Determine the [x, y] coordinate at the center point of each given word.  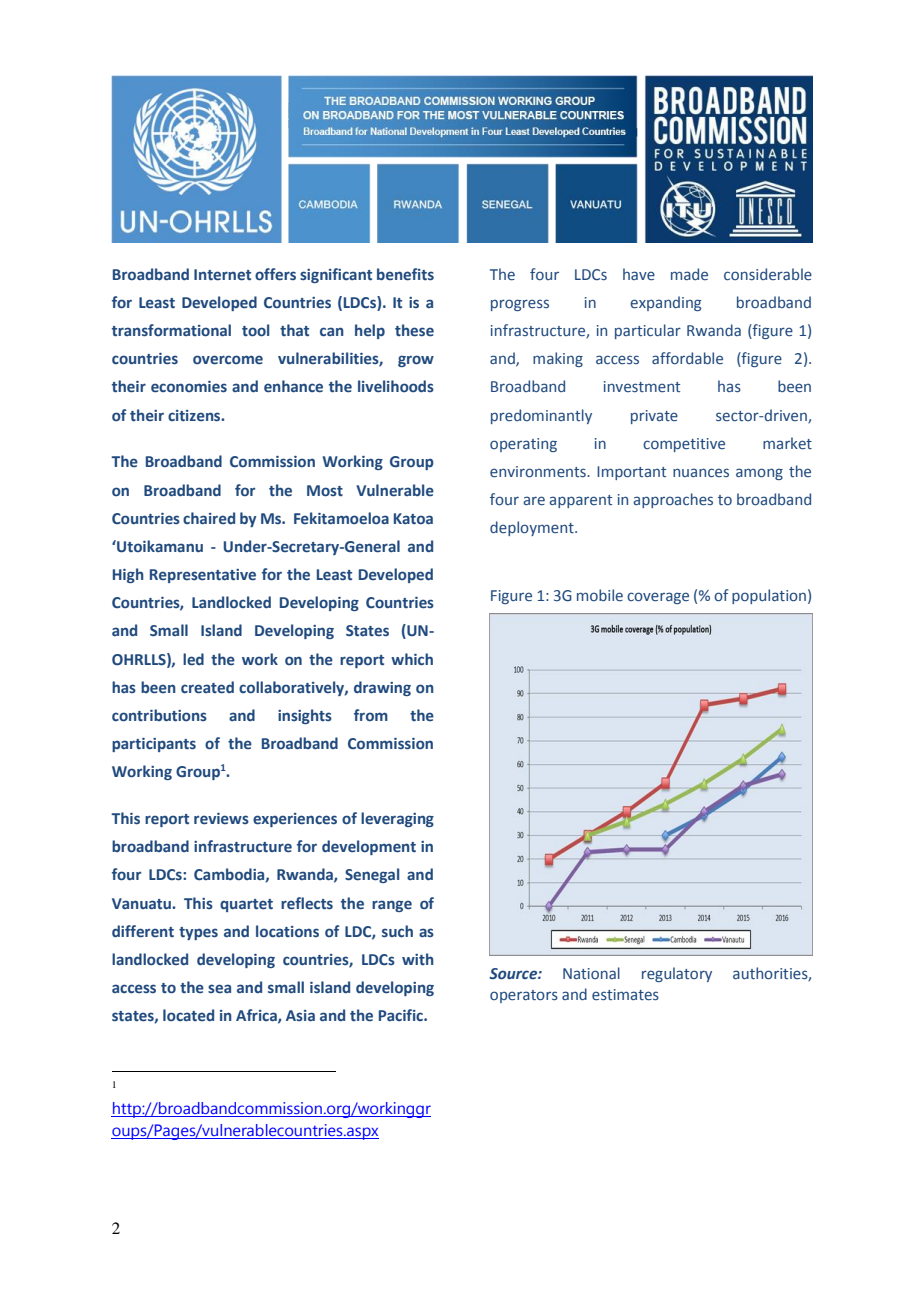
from [371, 715]
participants [154, 745]
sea [219, 989]
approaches [673, 500]
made [689, 274]
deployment [533, 528]
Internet [222, 275]
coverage [658, 598]
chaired [209, 518]
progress [520, 305]
